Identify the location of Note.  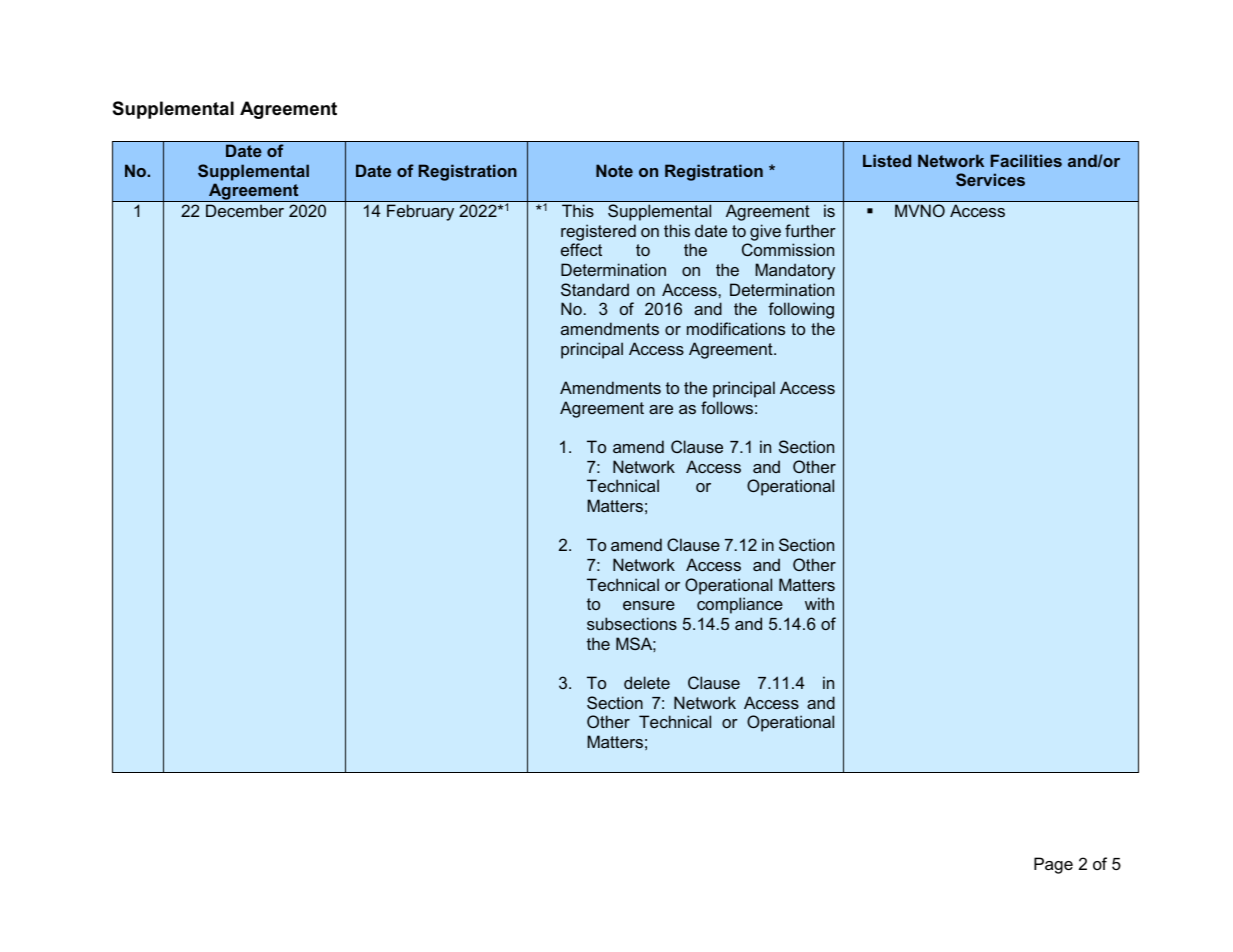
(614, 170).
